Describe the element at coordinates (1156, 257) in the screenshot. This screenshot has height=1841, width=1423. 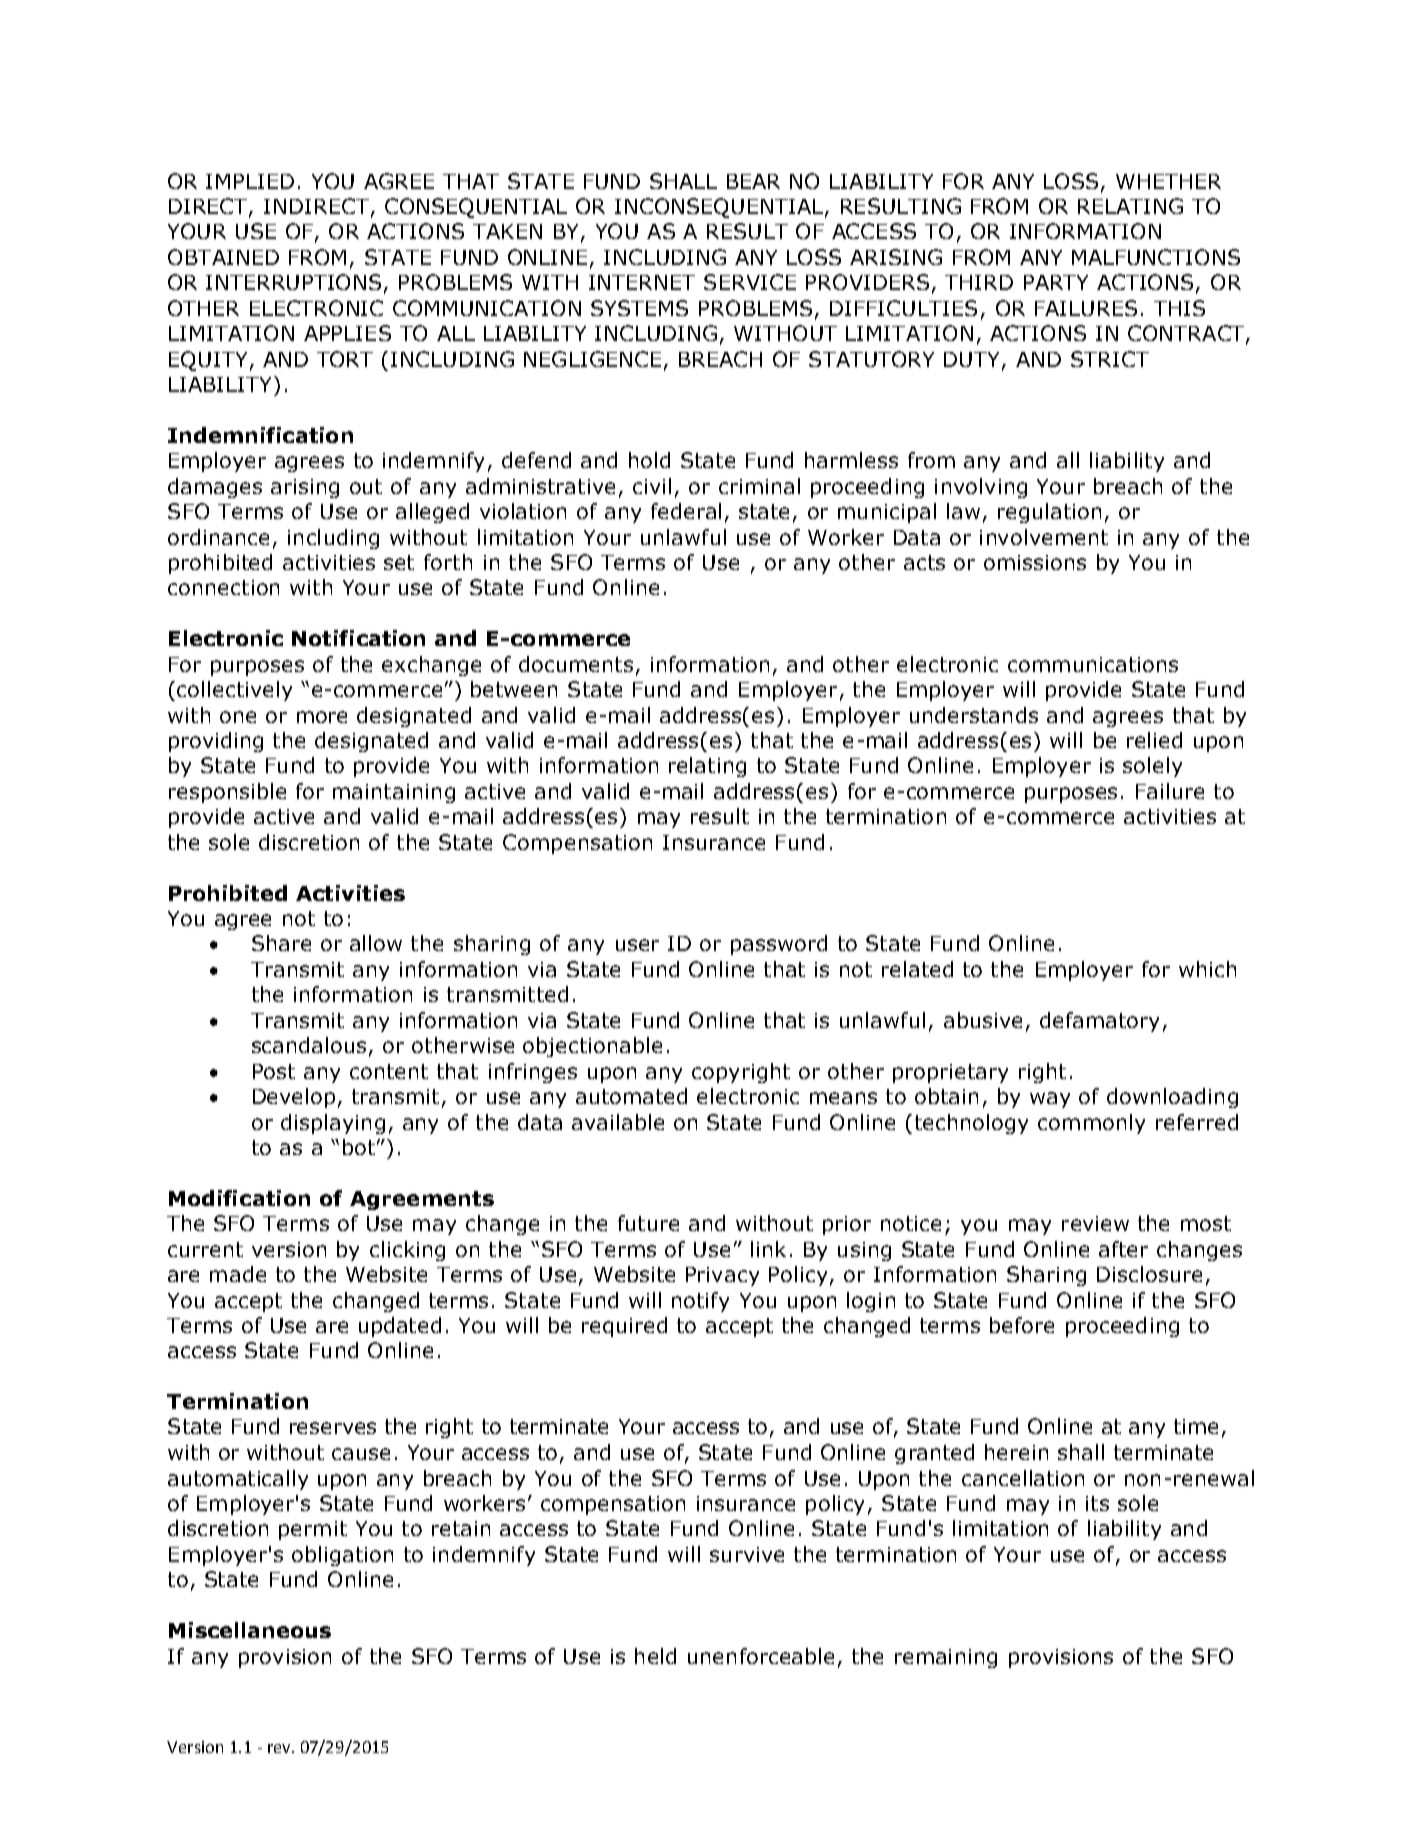
I see `MALFUNCTIONS` at that location.
